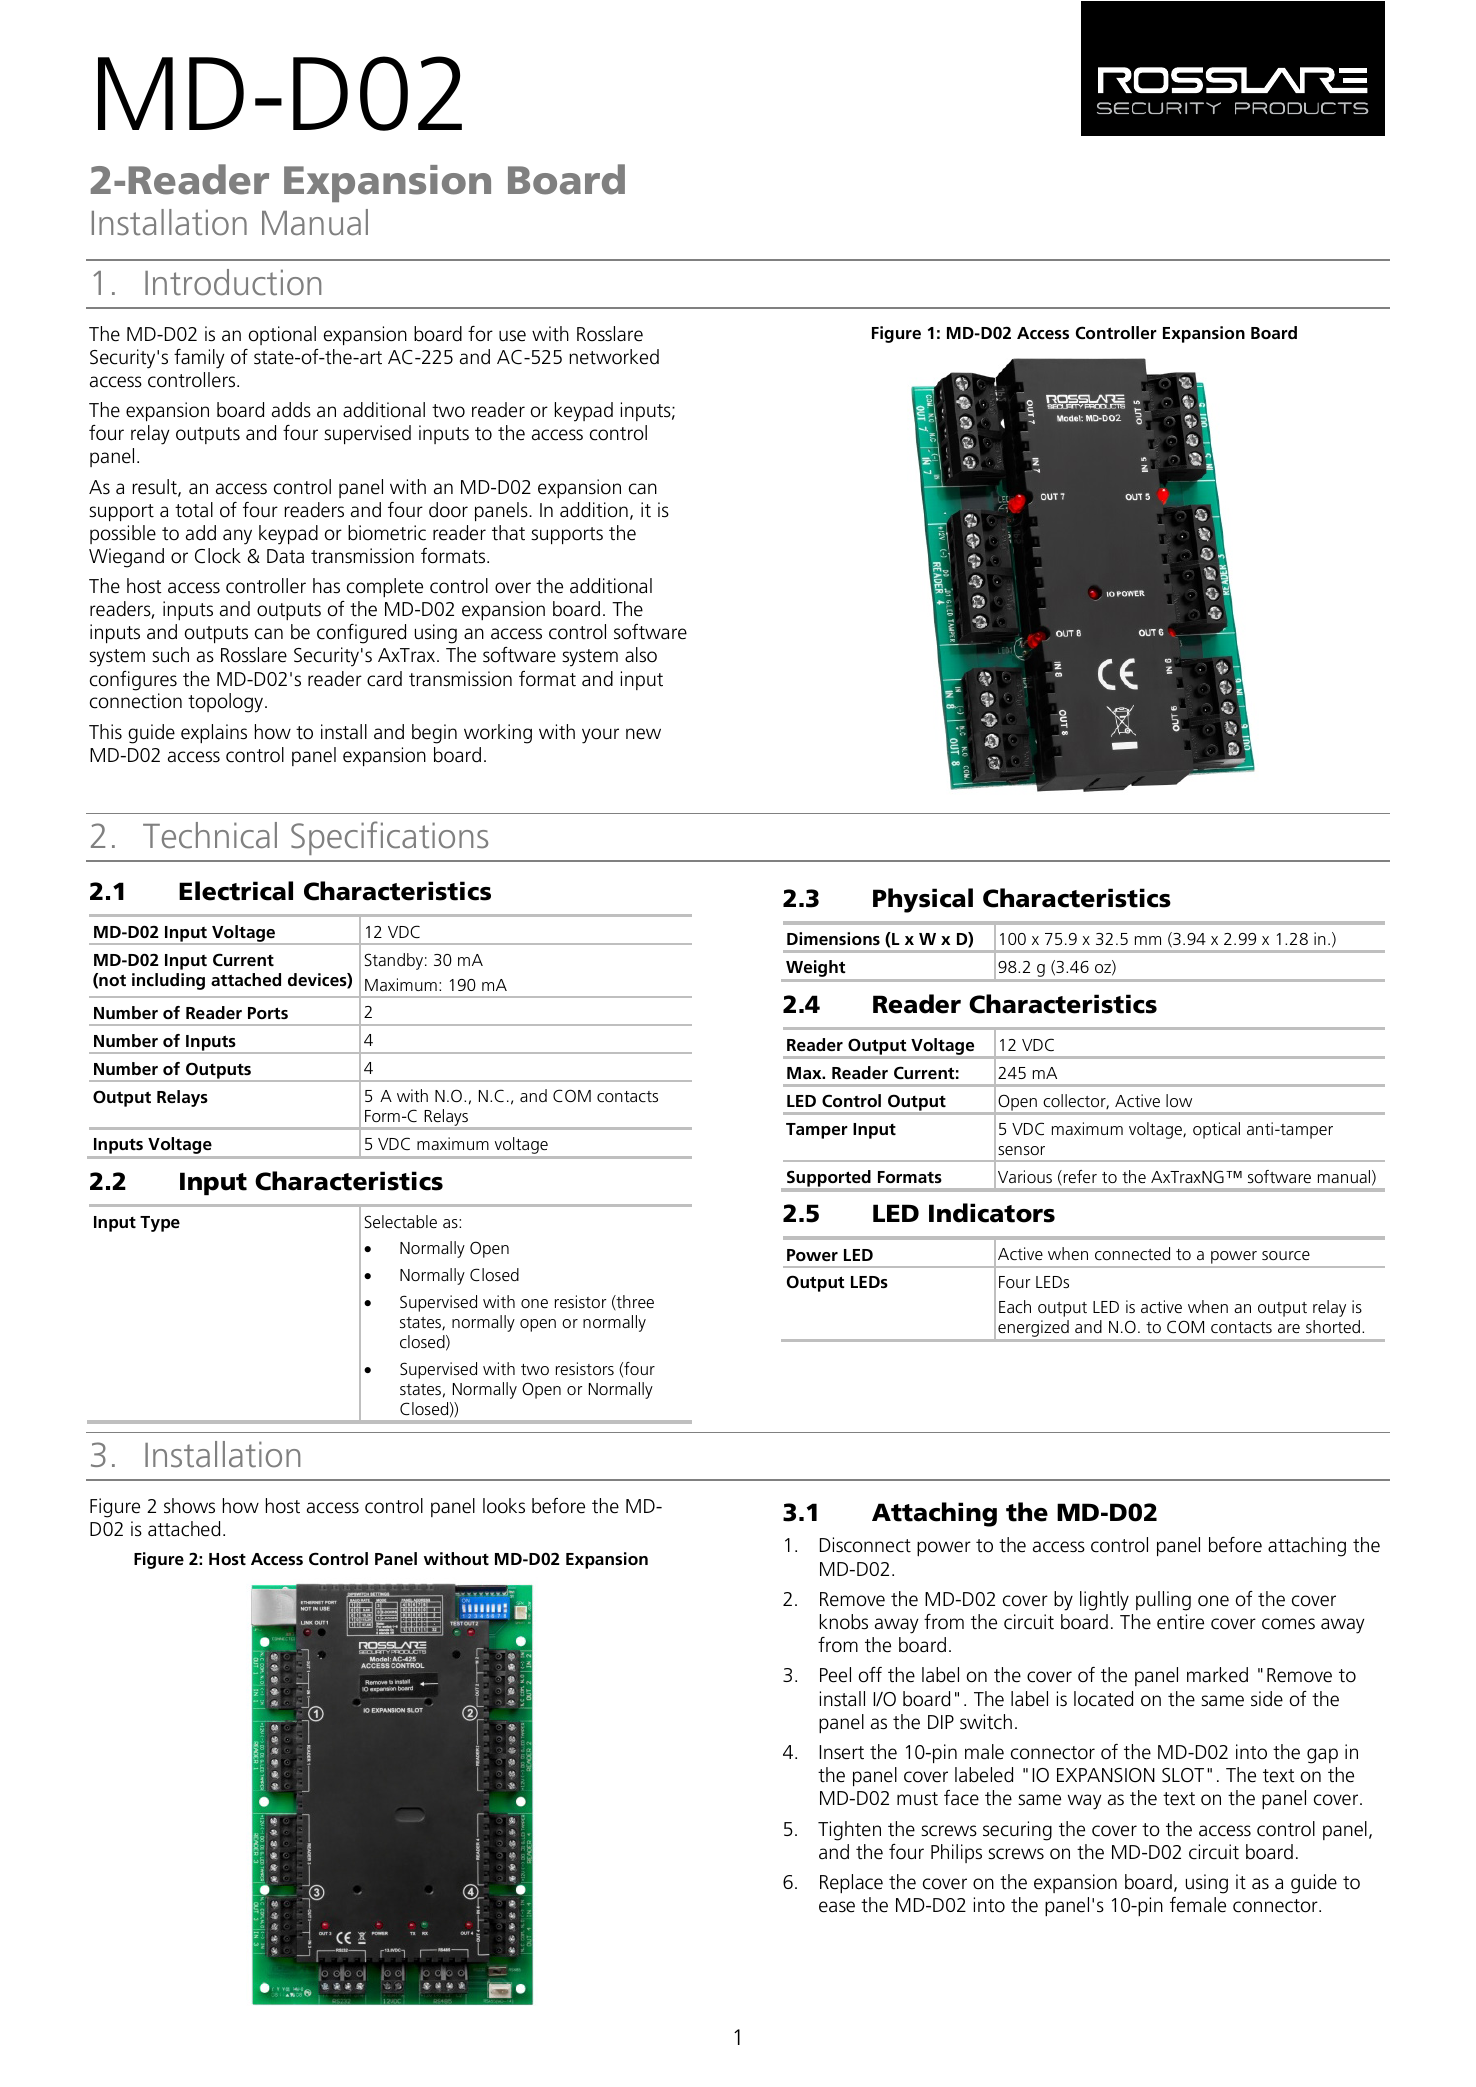  Describe the element at coordinates (227, 703) in the screenshot. I see `topology` at that location.
